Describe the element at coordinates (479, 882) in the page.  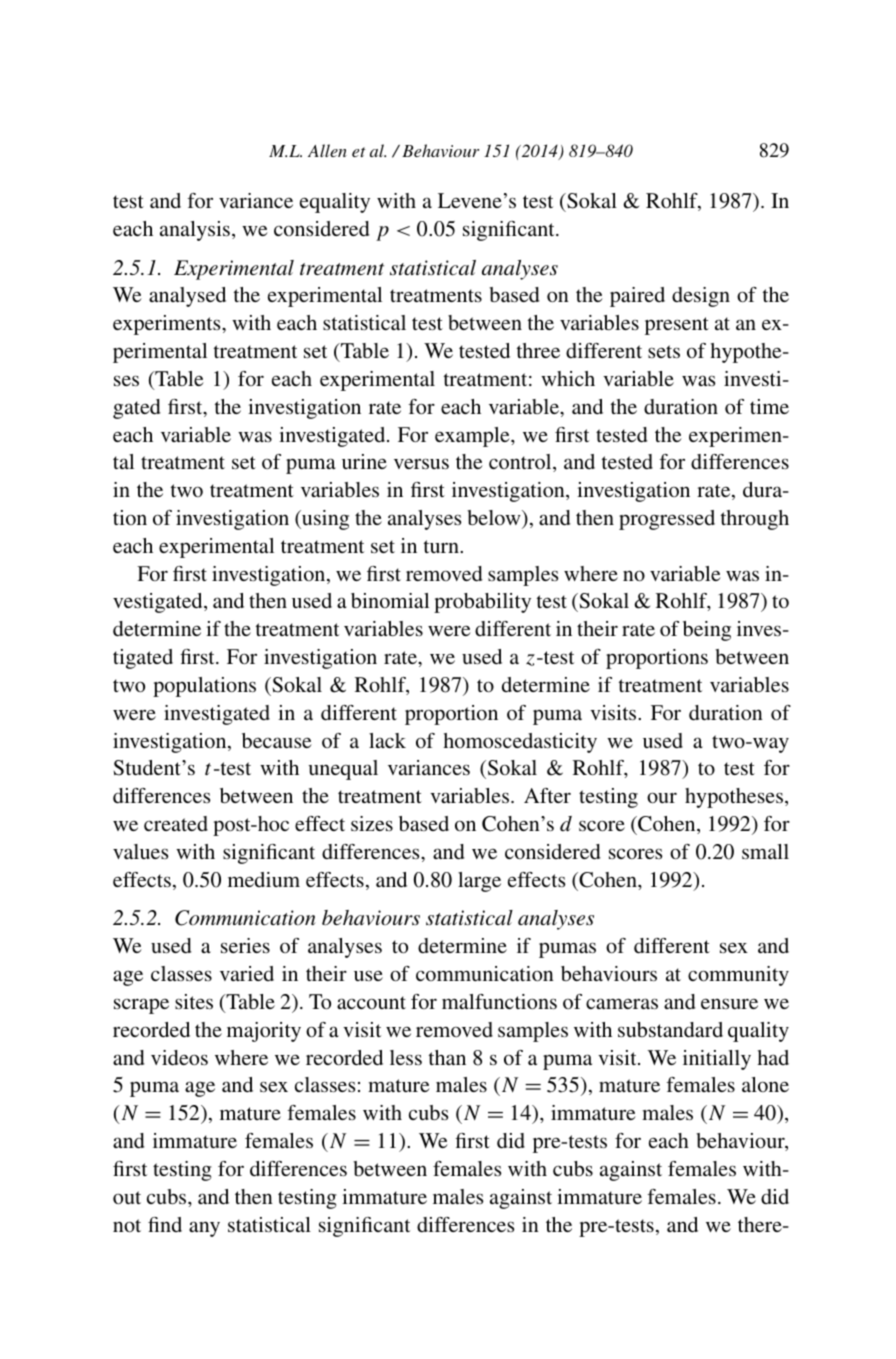
I see `large` at that location.
